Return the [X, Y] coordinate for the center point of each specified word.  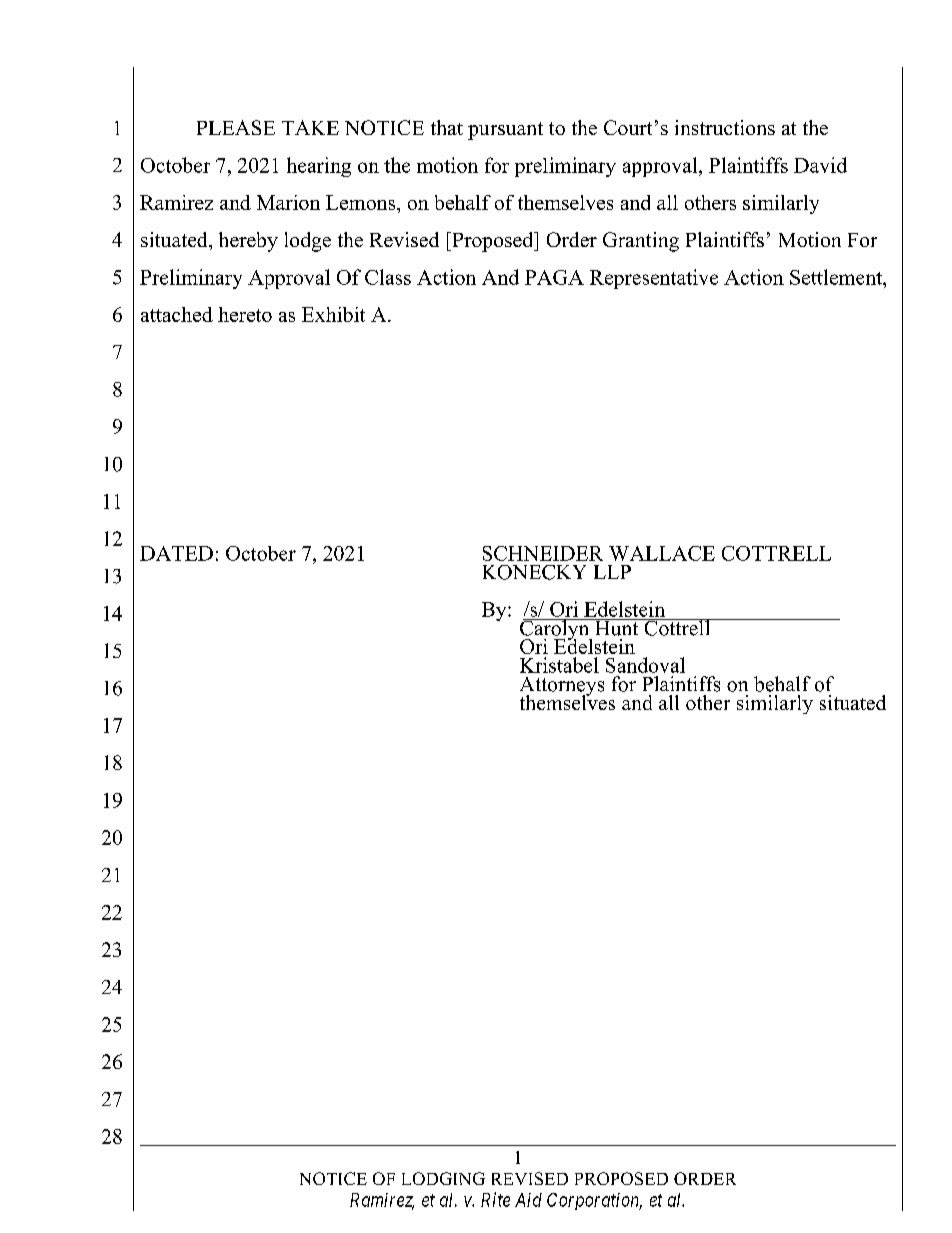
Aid [528, 1200]
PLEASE [236, 127]
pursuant [505, 131]
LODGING [443, 1178]
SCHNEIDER [543, 553]
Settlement [837, 277]
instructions [725, 127]
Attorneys [562, 687]
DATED [176, 553]
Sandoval [645, 665]
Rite [495, 1199]
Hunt [617, 627]
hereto [245, 314]
